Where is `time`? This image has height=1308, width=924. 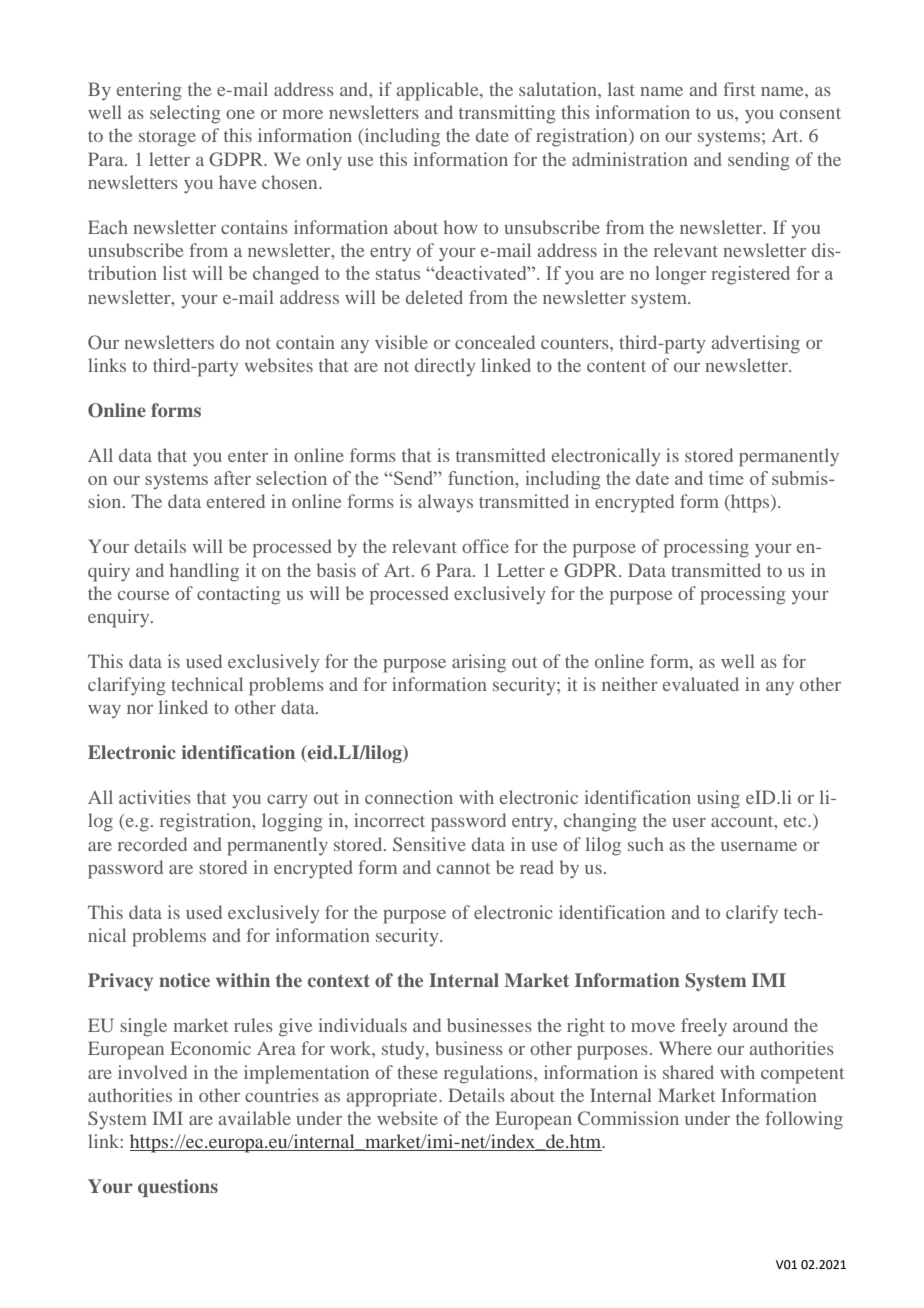
time is located at coordinates (726, 478).
